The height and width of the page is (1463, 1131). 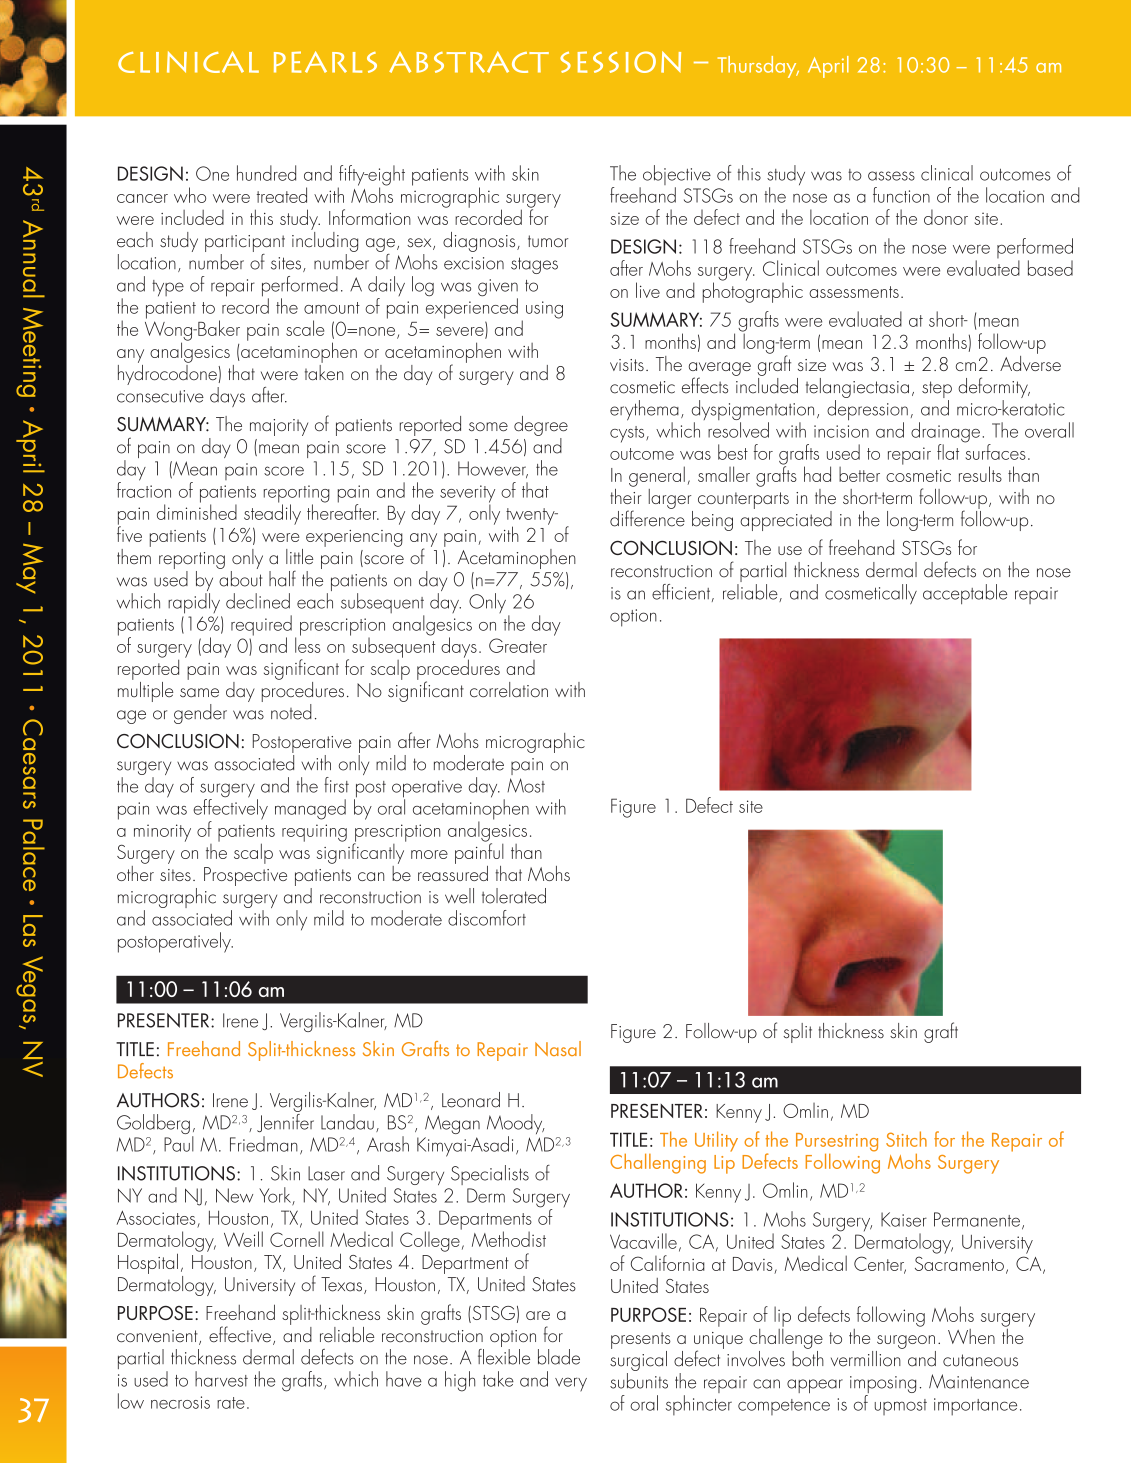 I want to click on necrosis, so click(x=180, y=1402).
